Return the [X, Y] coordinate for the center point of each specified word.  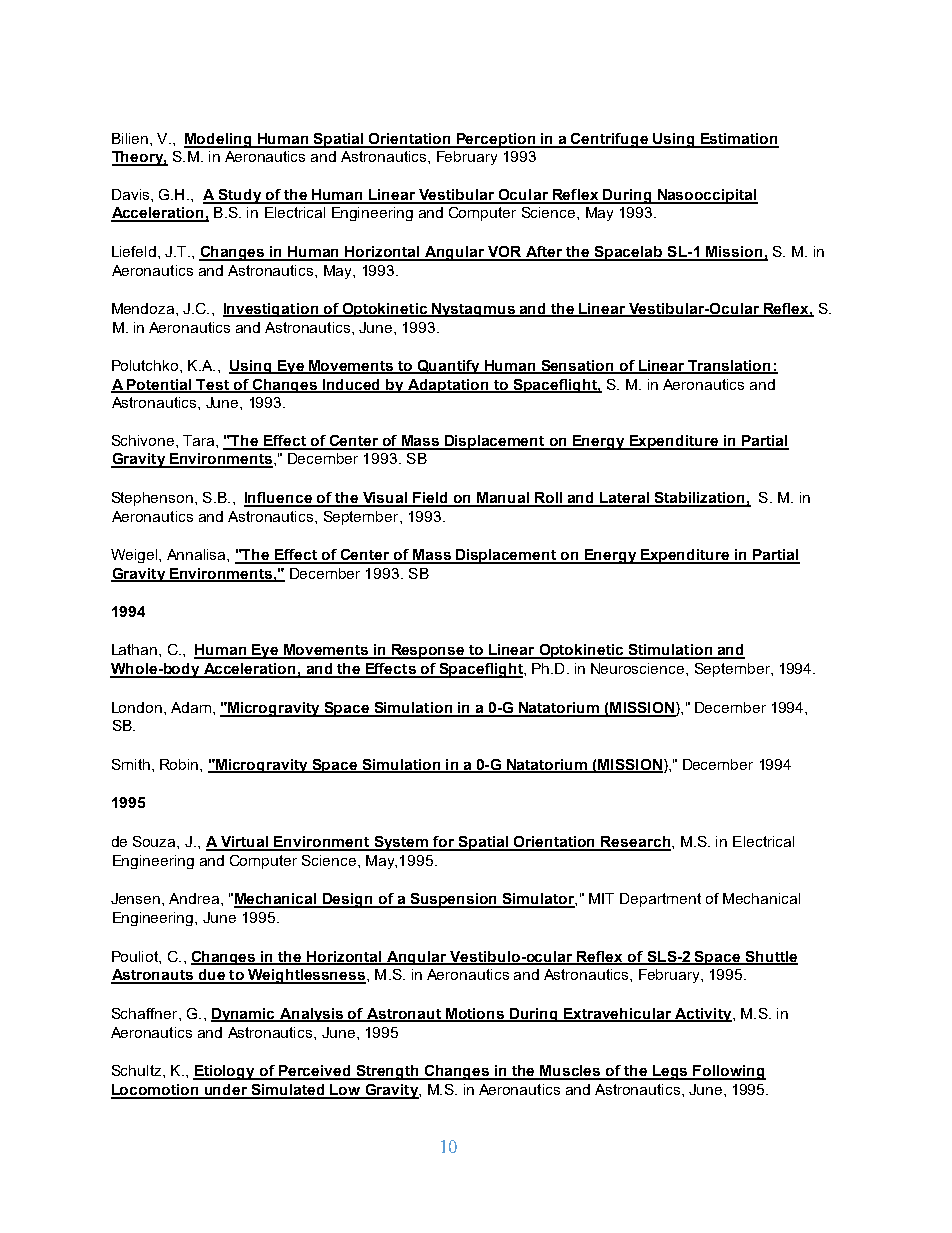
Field [430, 499]
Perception [495, 140]
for [444, 843]
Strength [388, 1072]
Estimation [738, 140]
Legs [671, 1072]
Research [635, 843]
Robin [180, 764]
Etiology [225, 1072]
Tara [200, 440]
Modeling [219, 140]
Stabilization [699, 499]
